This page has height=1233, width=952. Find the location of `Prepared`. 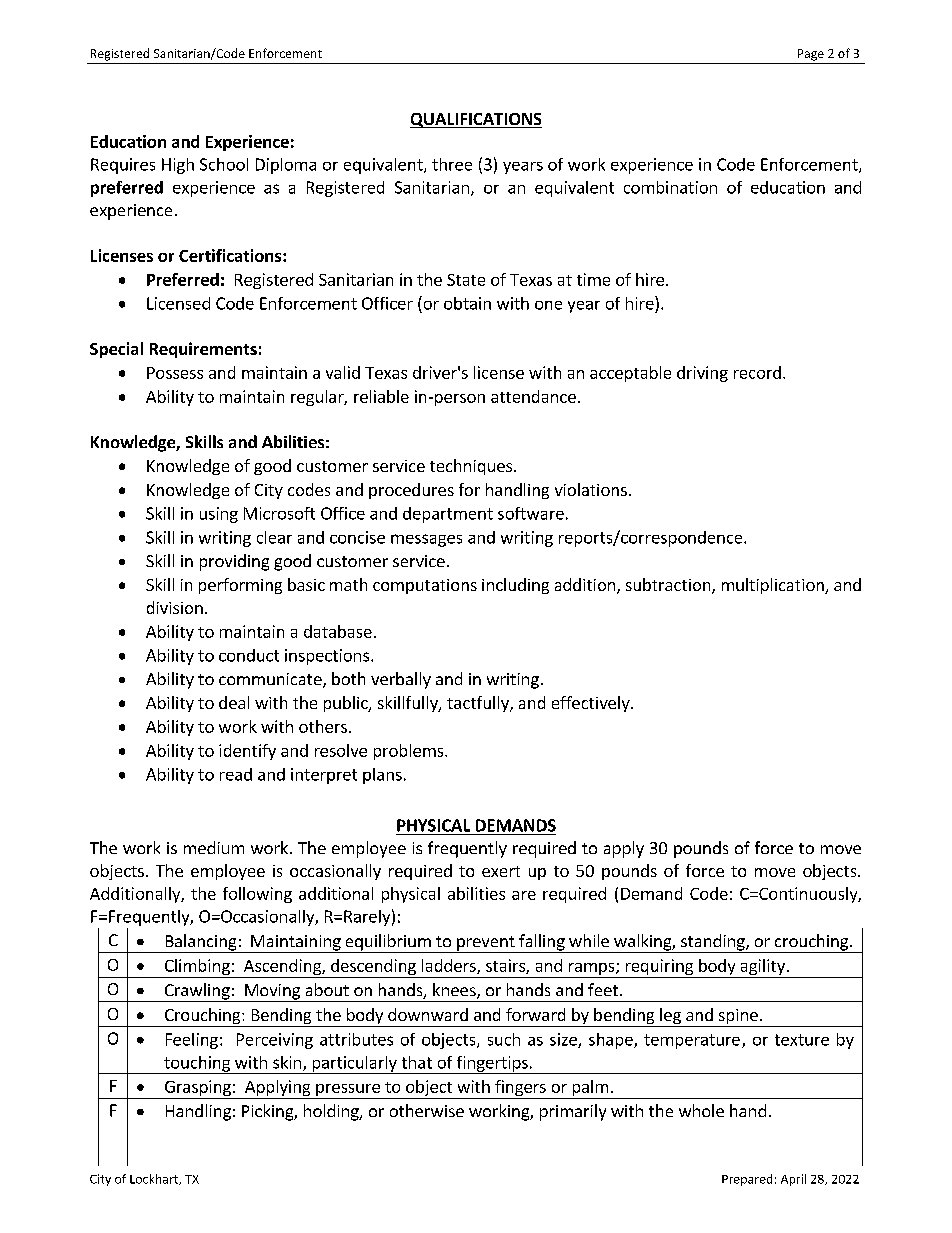

Prepared is located at coordinates (747, 1180).
